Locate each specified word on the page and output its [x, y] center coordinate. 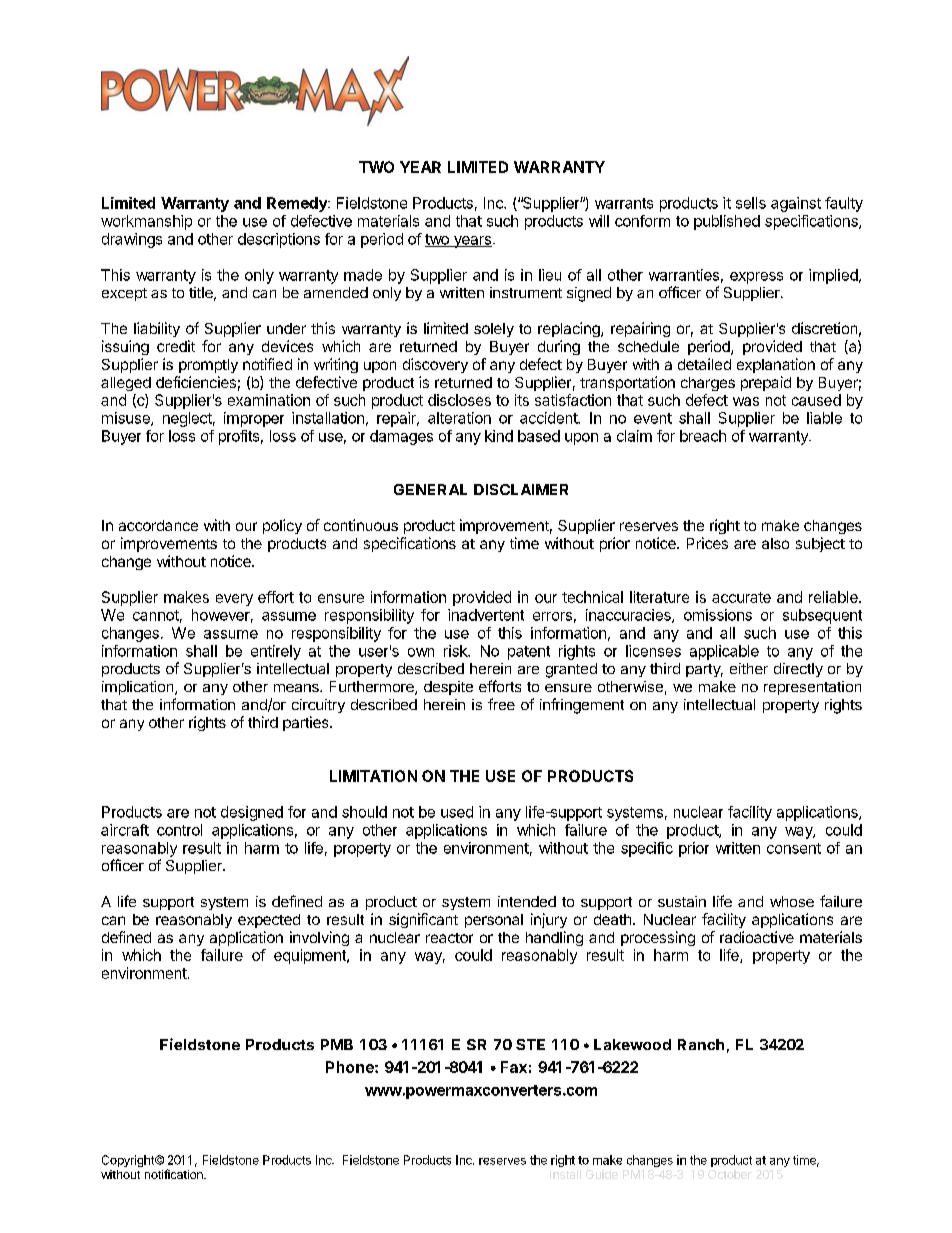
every [234, 600]
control [179, 830]
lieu [550, 275]
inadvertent [486, 615]
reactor [449, 938]
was [746, 401]
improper [254, 419]
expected [269, 921]
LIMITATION [373, 776]
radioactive [757, 937]
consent [794, 848]
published [727, 222]
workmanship [146, 222]
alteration [459, 418]
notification [175, 1174]
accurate [741, 597]
